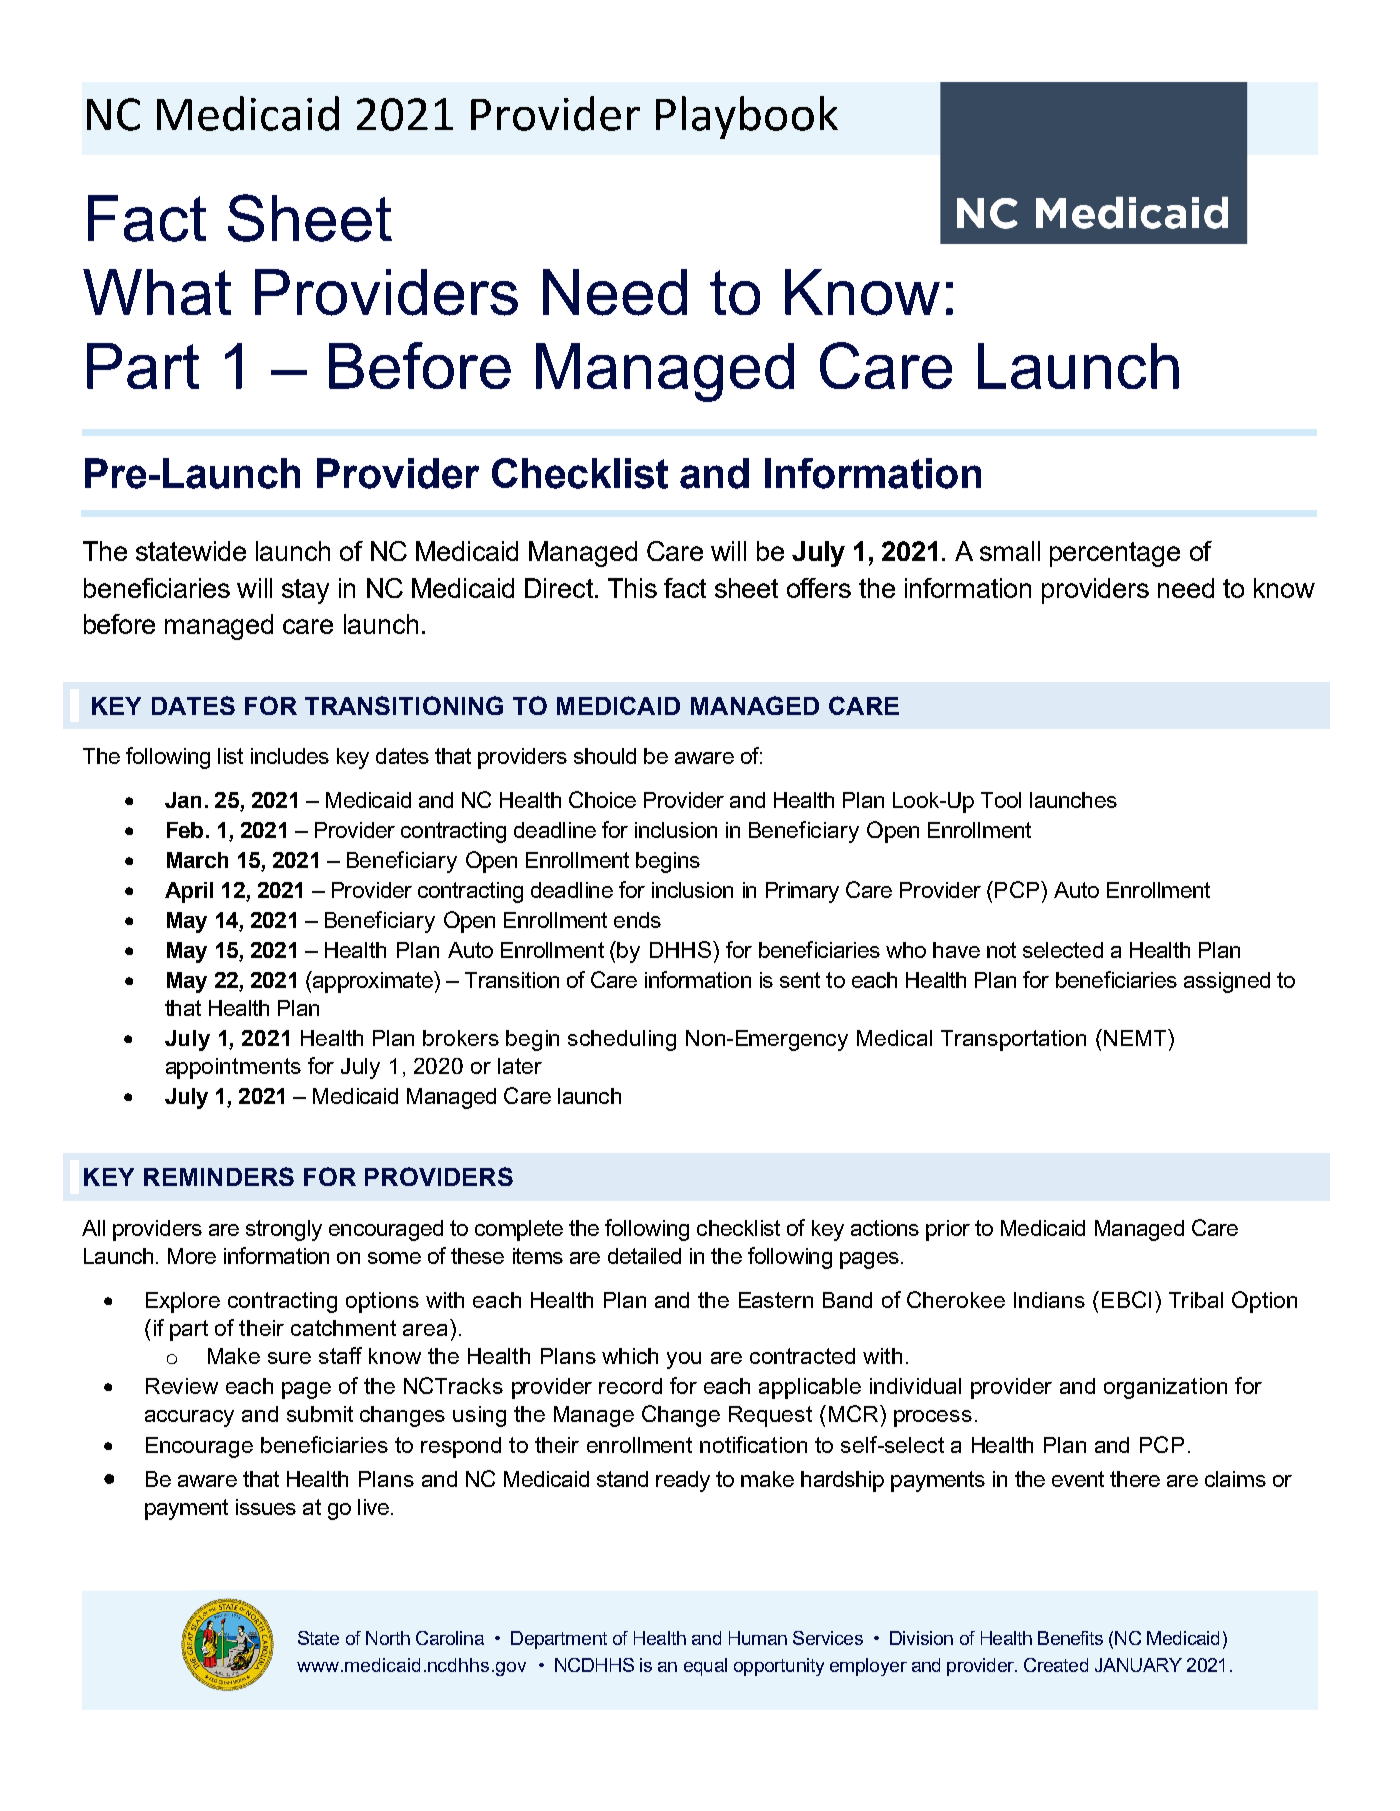 This document has height=1811, width=1400. I want to click on Tool, so click(1001, 800).
